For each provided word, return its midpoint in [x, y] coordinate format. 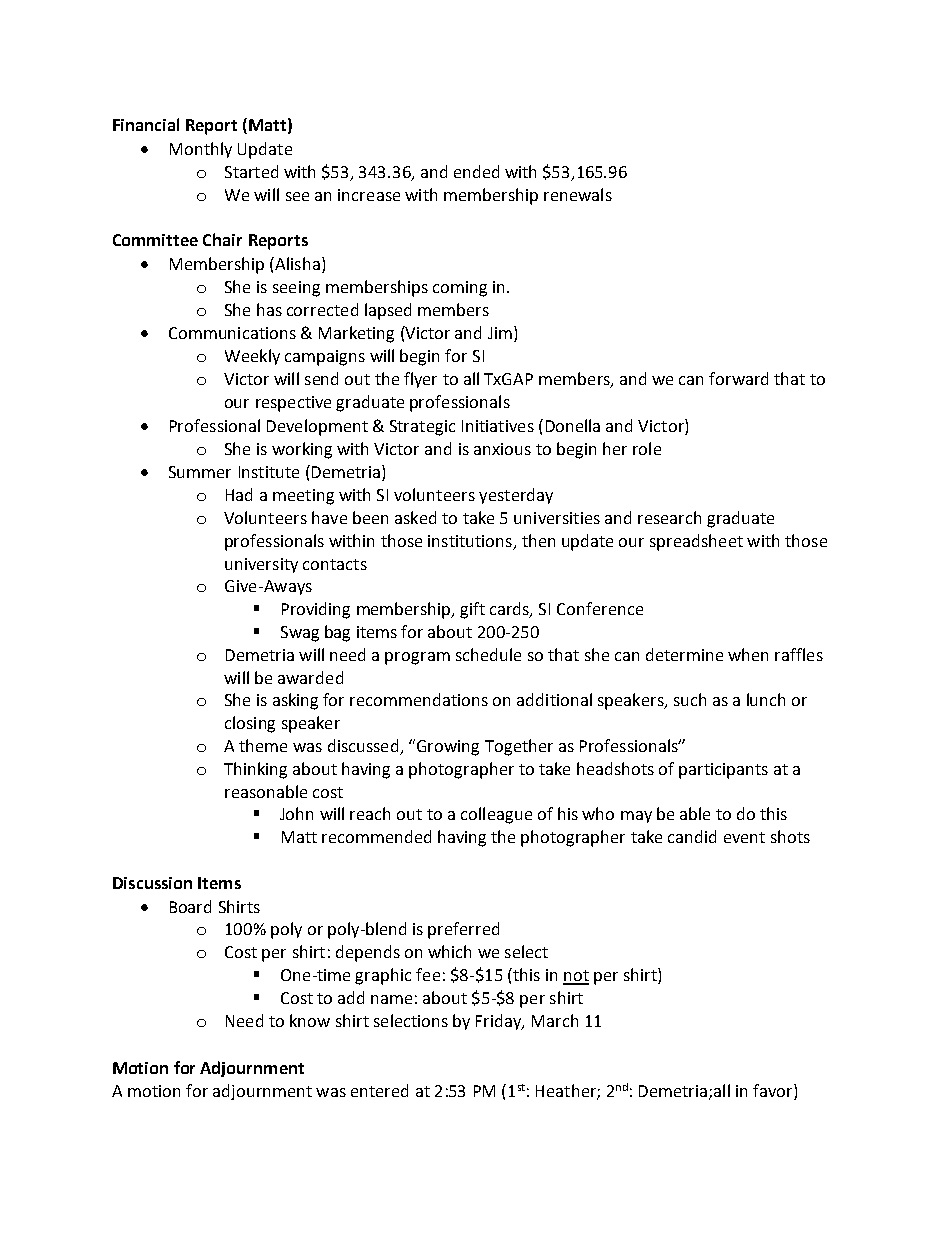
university [261, 565]
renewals [578, 194]
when [748, 654]
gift [472, 610]
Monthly [201, 150]
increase [369, 195]
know [310, 1020]
